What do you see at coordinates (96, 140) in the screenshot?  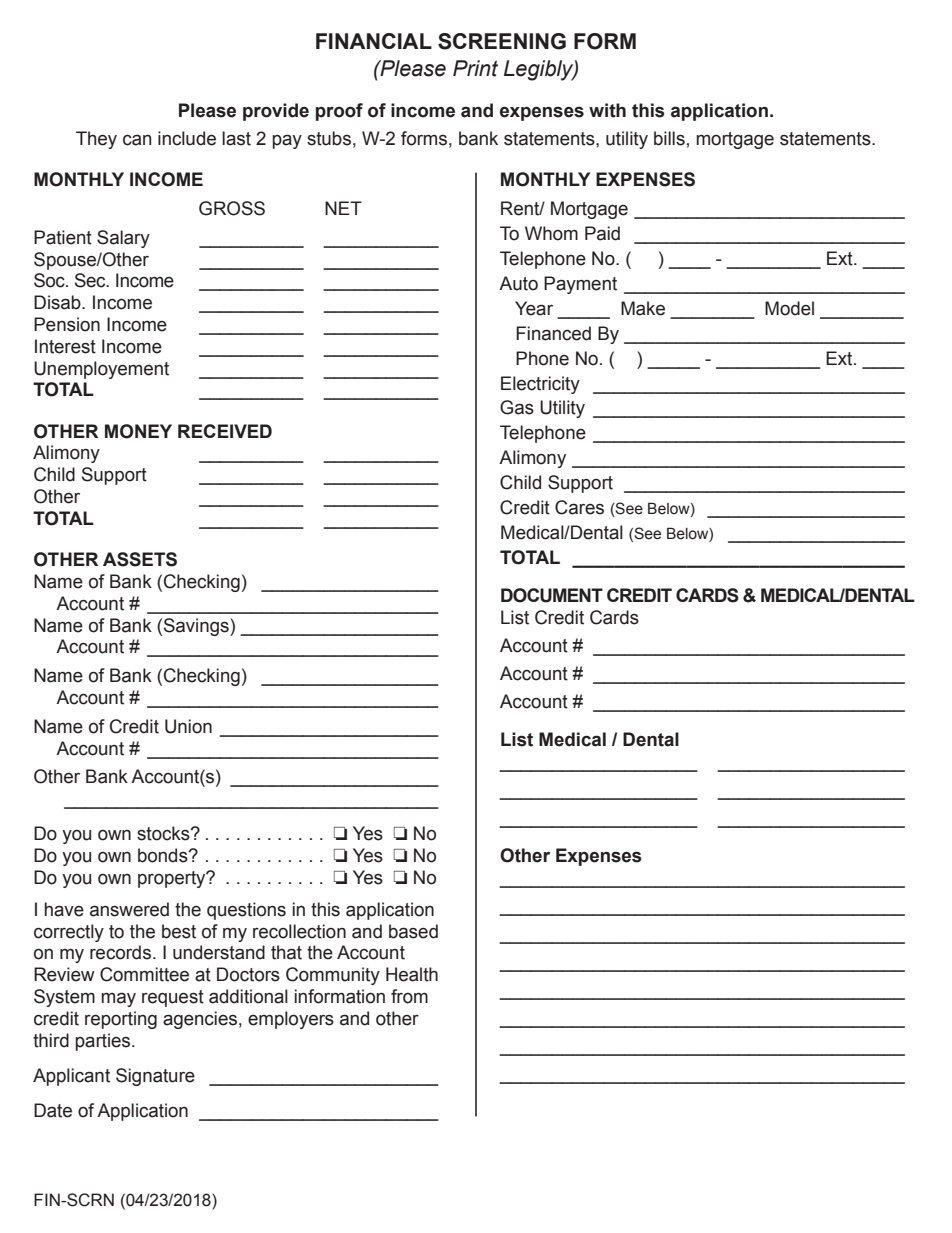 I see `They` at bounding box center [96, 140].
